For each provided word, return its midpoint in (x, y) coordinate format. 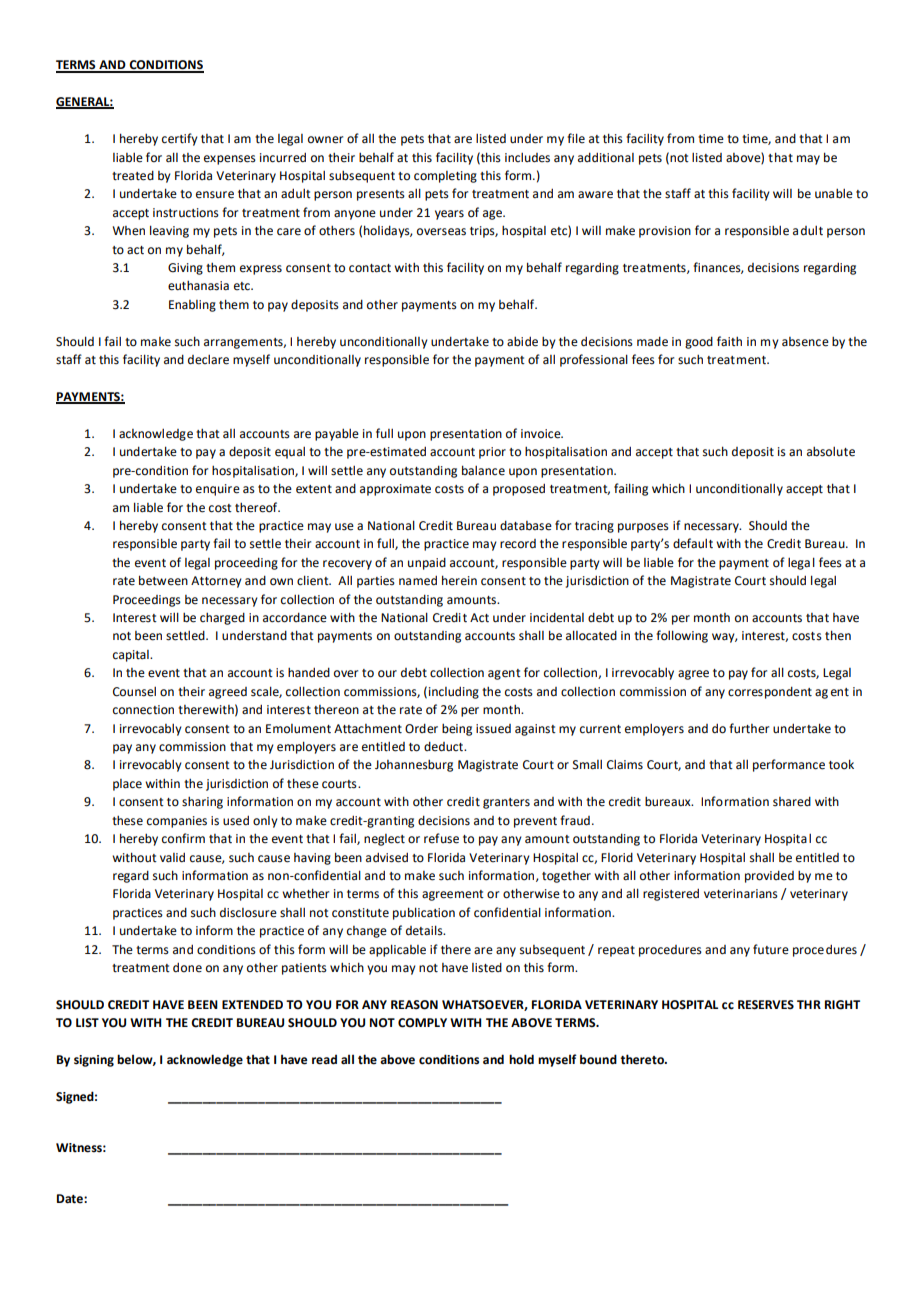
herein (459, 580)
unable (834, 194)
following (682, 636)
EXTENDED (252, 1004)
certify (180, 139)
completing (445, 177)
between (163, 580)
